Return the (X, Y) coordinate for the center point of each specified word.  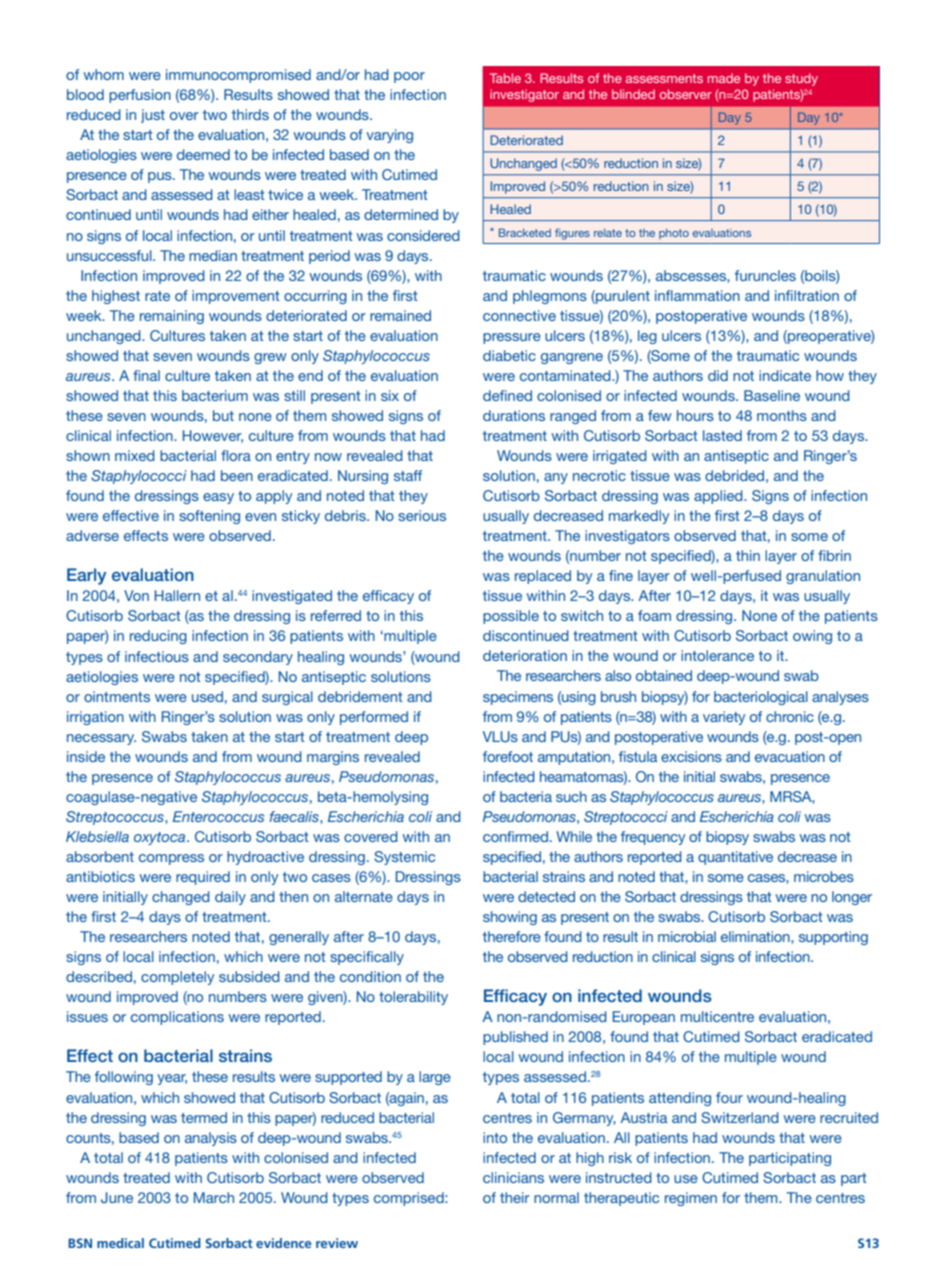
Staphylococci (139, 477)
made (724, 78)
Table (505, 78)
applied (719, 497)
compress (171, 859)
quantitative (735, 858)
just (153, 116)
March (214, 1197)
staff (408, 475)
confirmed (515, 836)
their (515, 1197)
